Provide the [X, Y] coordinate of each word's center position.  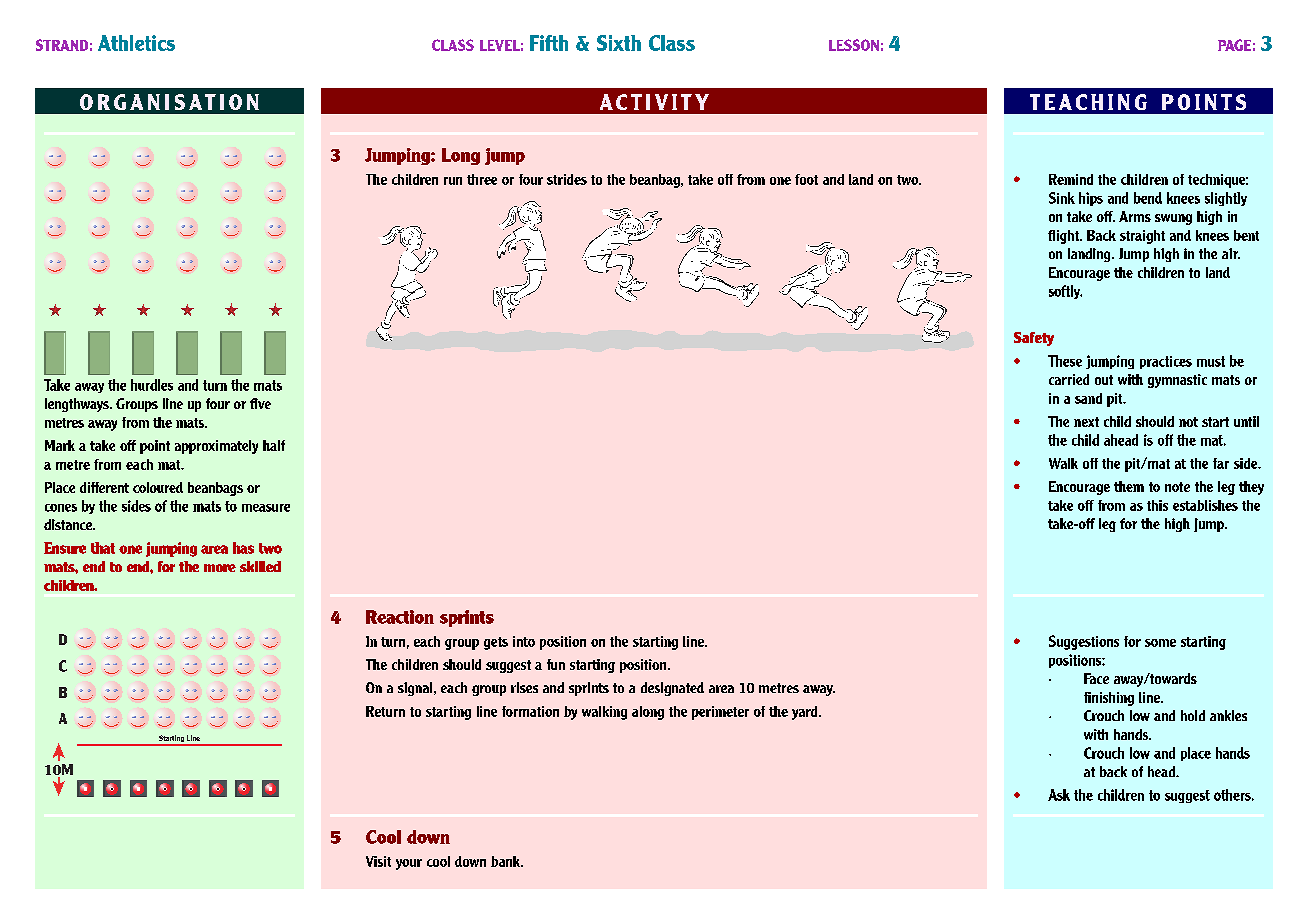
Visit [378, 861]
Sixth [619, 43]
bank [507, 861]
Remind [1071, 179]
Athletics [136, 43]
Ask [1059, 795]
